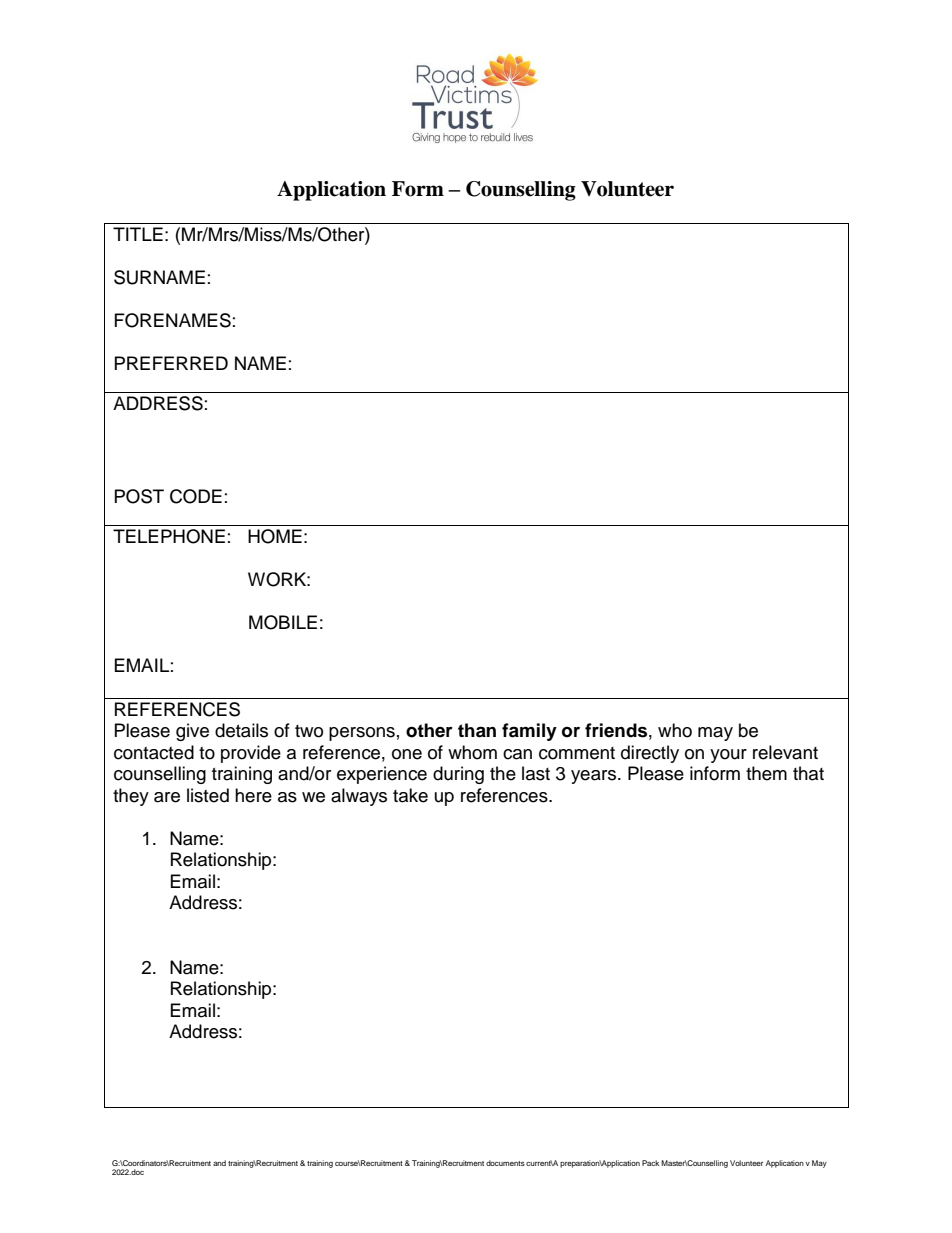 This image has width=952, height=1233. I want to click on them, so click(766, 773).
